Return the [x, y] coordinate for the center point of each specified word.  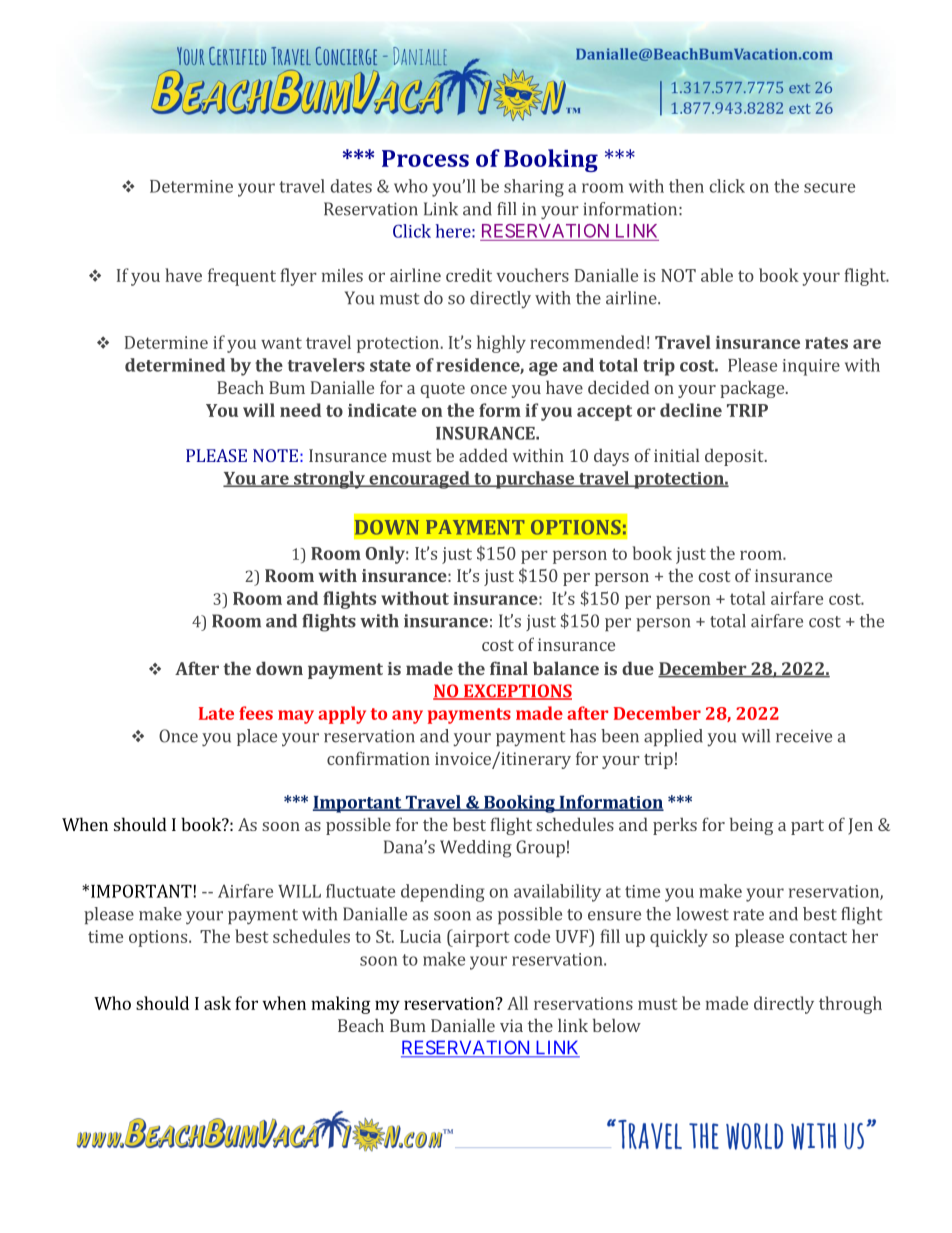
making [340, 1005]
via [511, 1025]
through [850, 1005]
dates [351, 186]
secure [829, 188]
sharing [534, 188]
